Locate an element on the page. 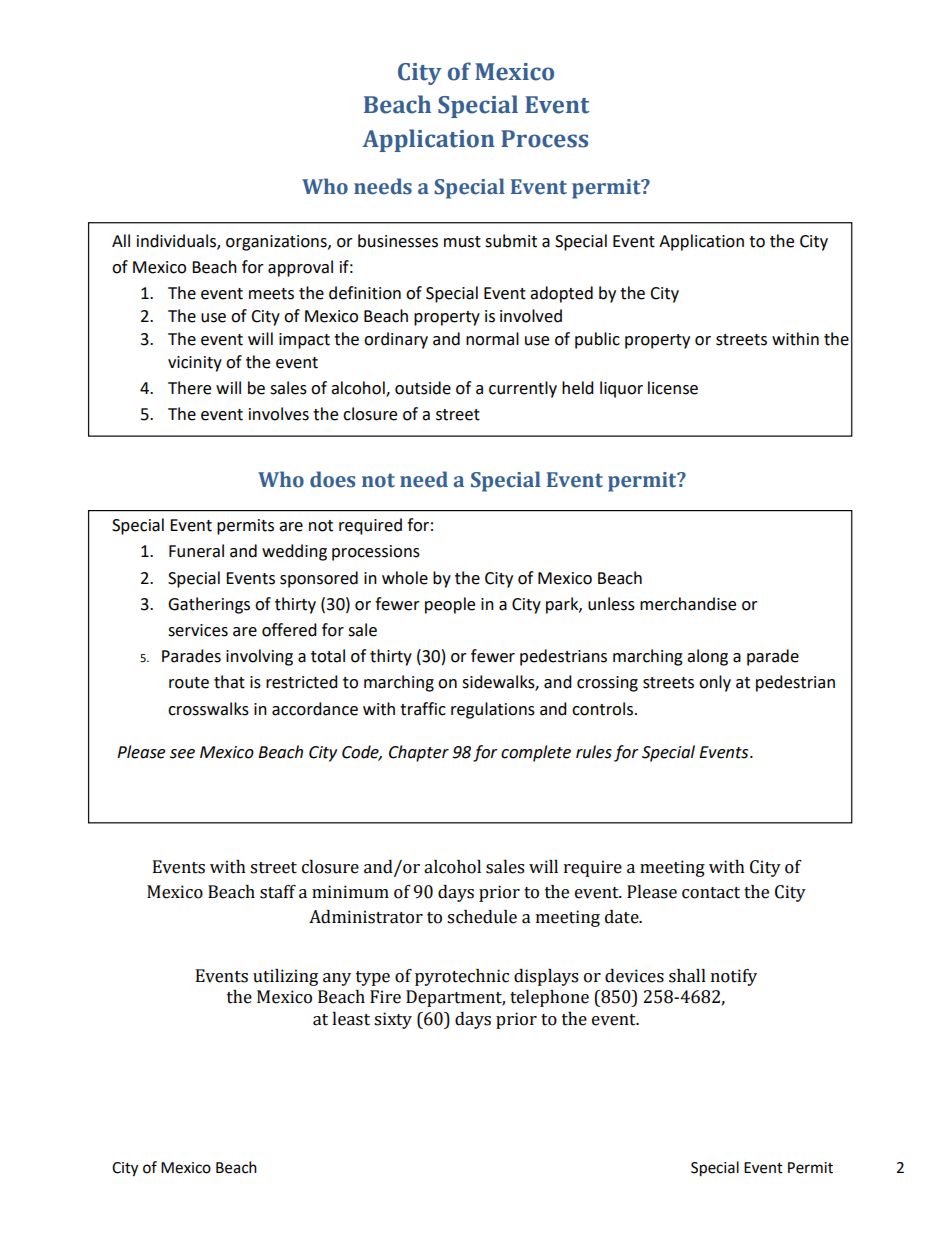 This document has width=952, height=1233. see is located at coordinates (182, 754).
